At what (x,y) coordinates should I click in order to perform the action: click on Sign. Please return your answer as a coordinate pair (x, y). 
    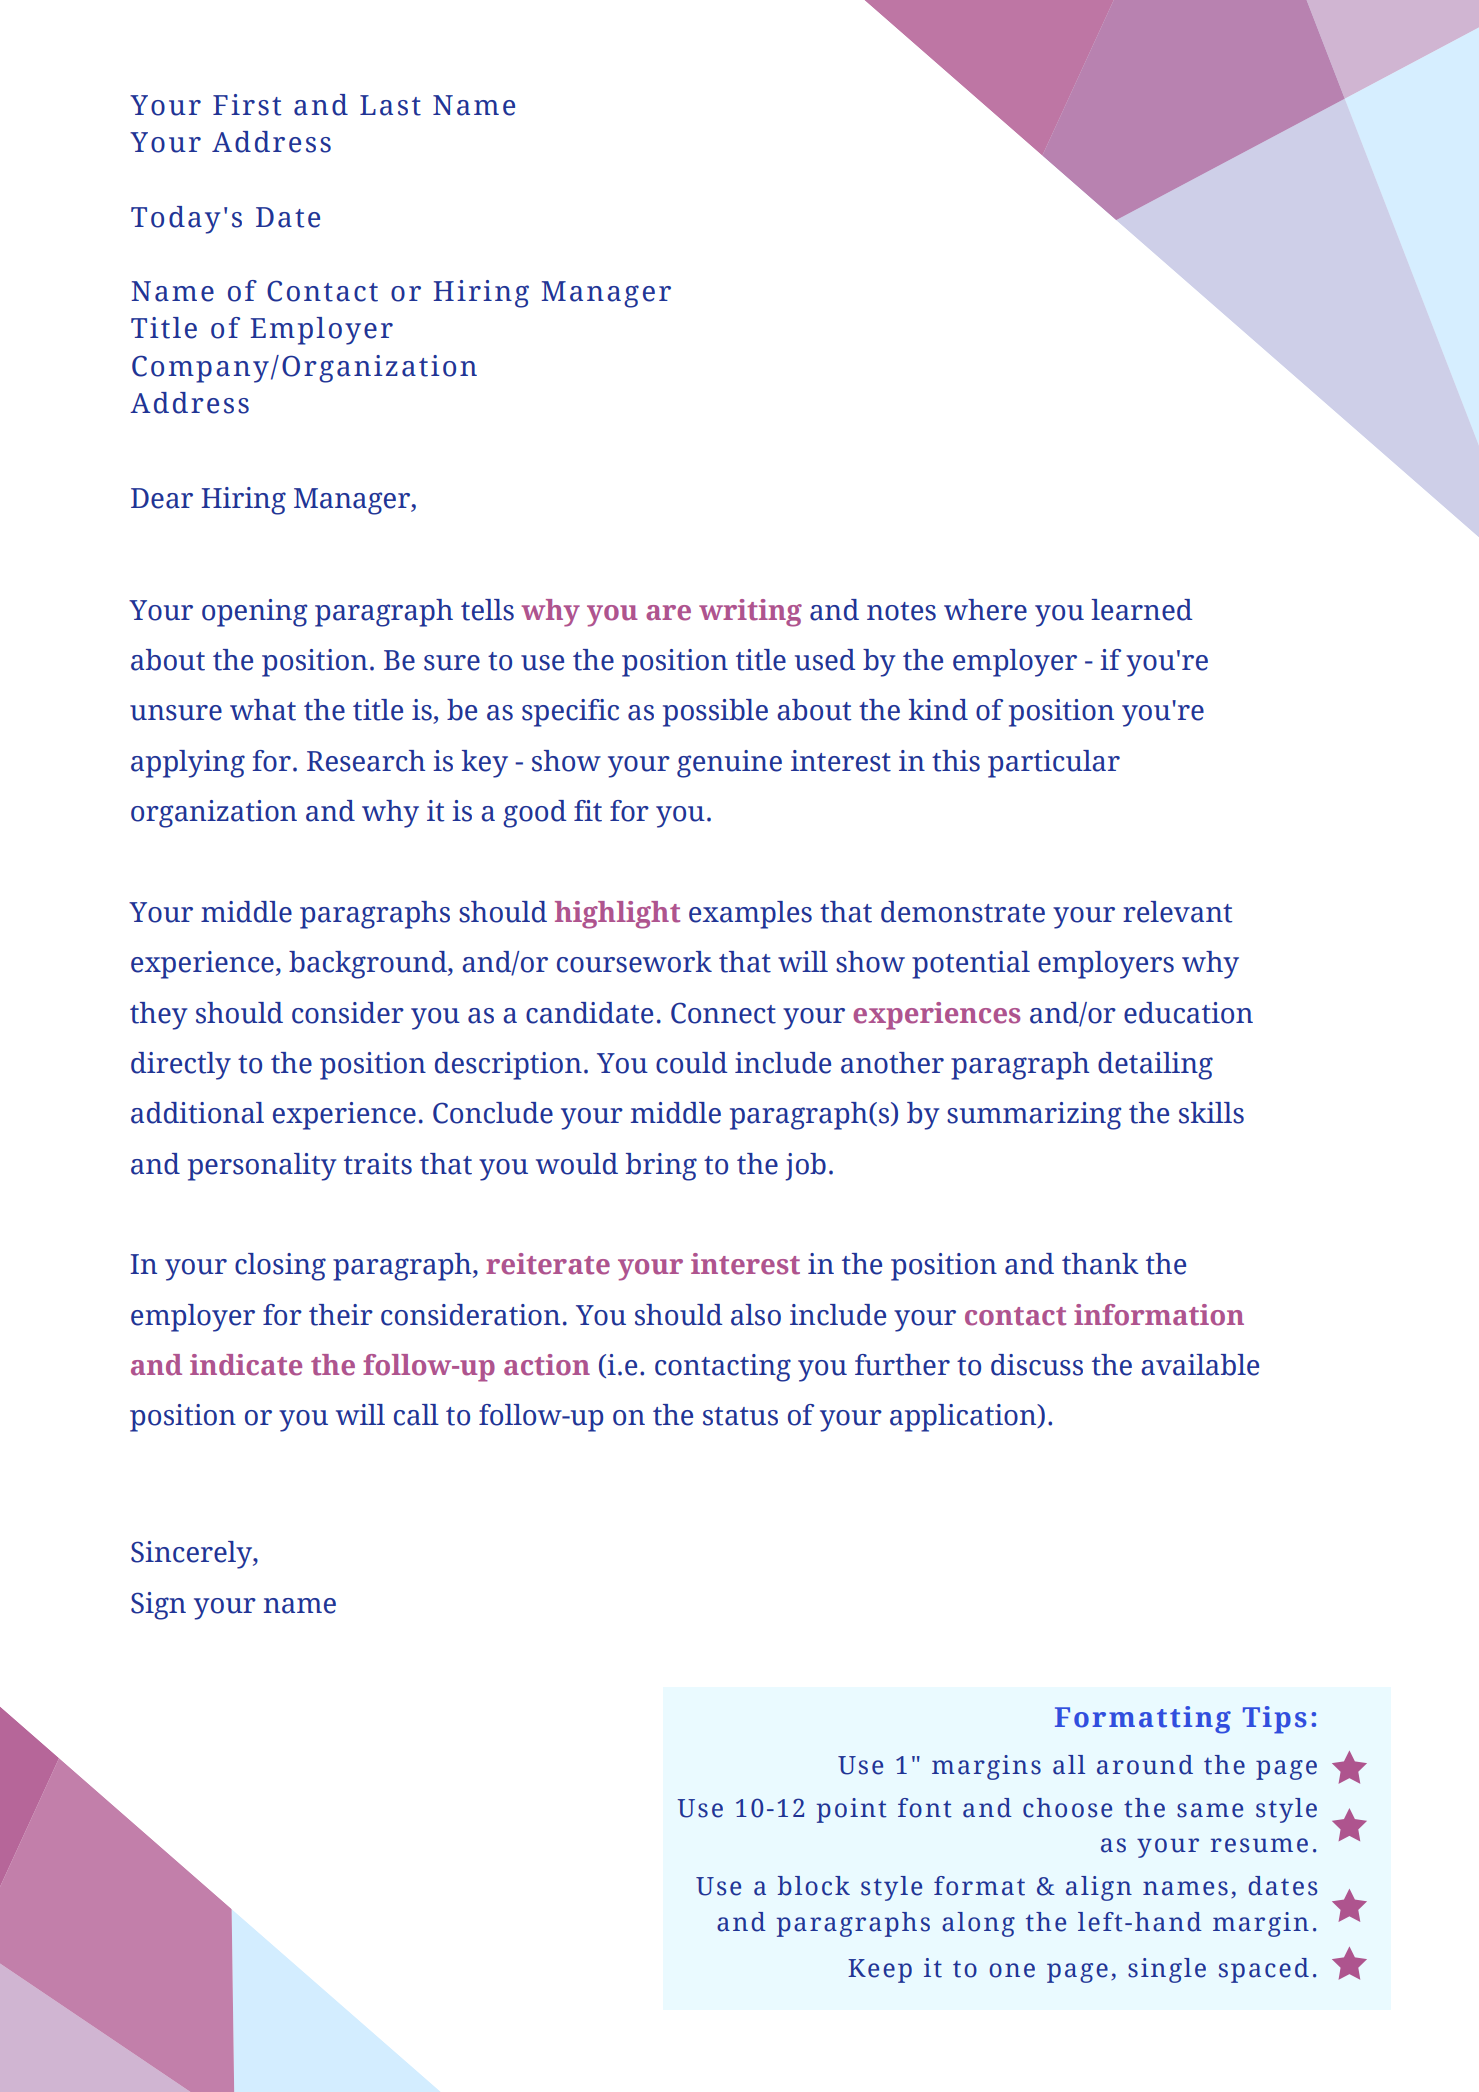
    Looking at the image, I should click on (158, 1606).
